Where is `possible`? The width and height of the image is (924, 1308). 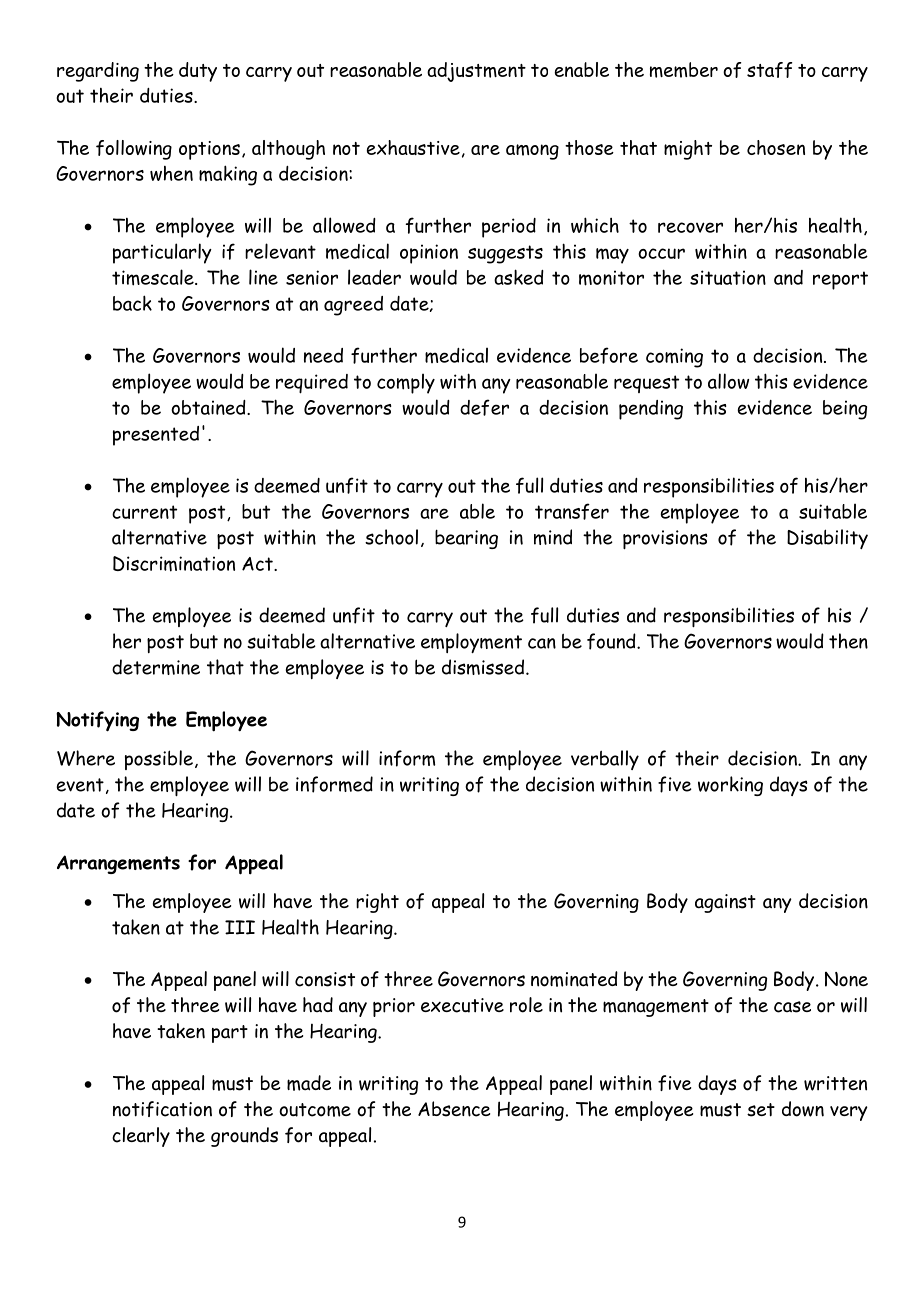 possible is located at coordinates (159, 760).
